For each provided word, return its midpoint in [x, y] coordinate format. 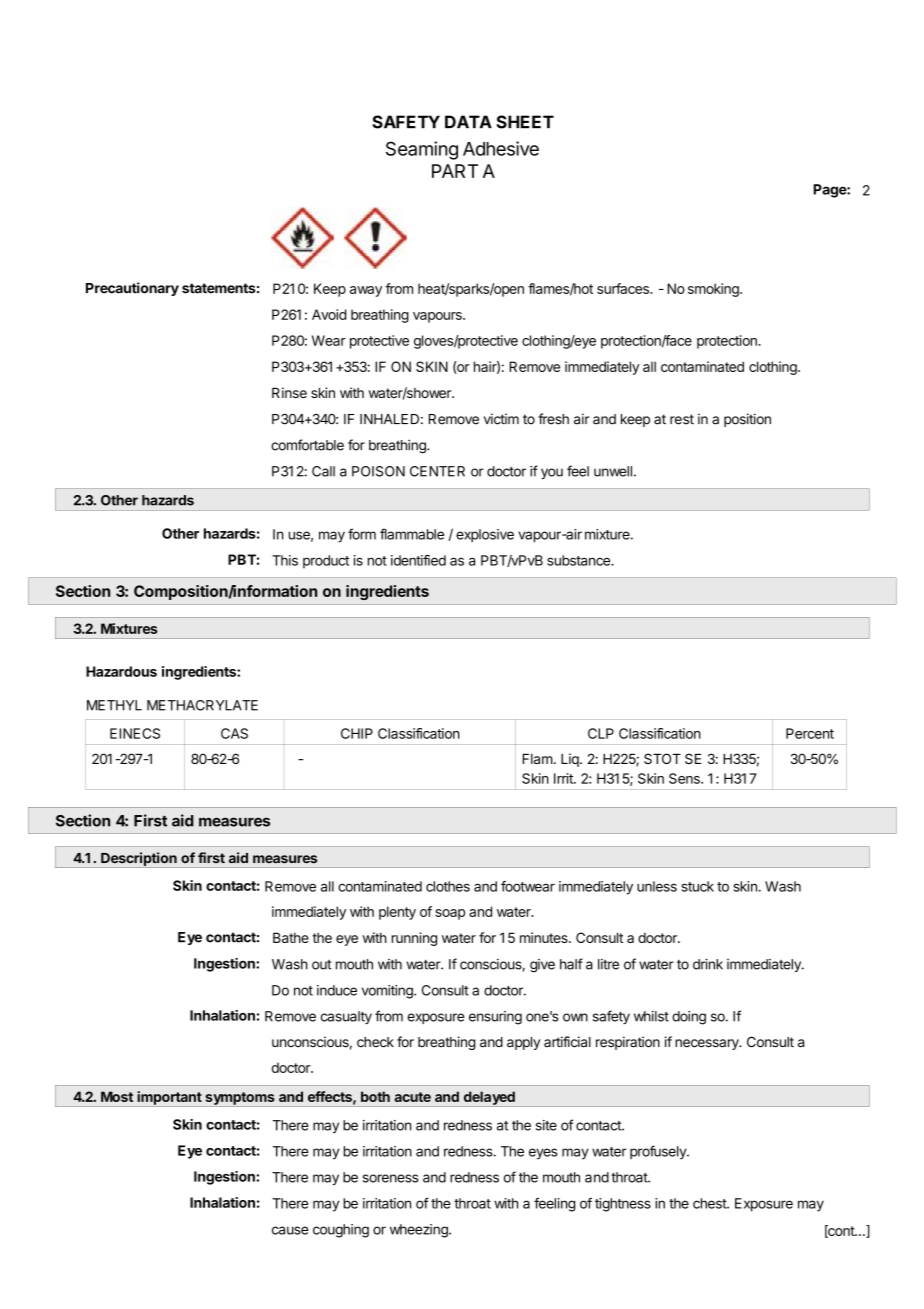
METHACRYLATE [202, 705]
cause [290, 1230]
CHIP [357, 733]
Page [830, 191]
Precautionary [132, 289]
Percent [810, 733]
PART [455, 171]
